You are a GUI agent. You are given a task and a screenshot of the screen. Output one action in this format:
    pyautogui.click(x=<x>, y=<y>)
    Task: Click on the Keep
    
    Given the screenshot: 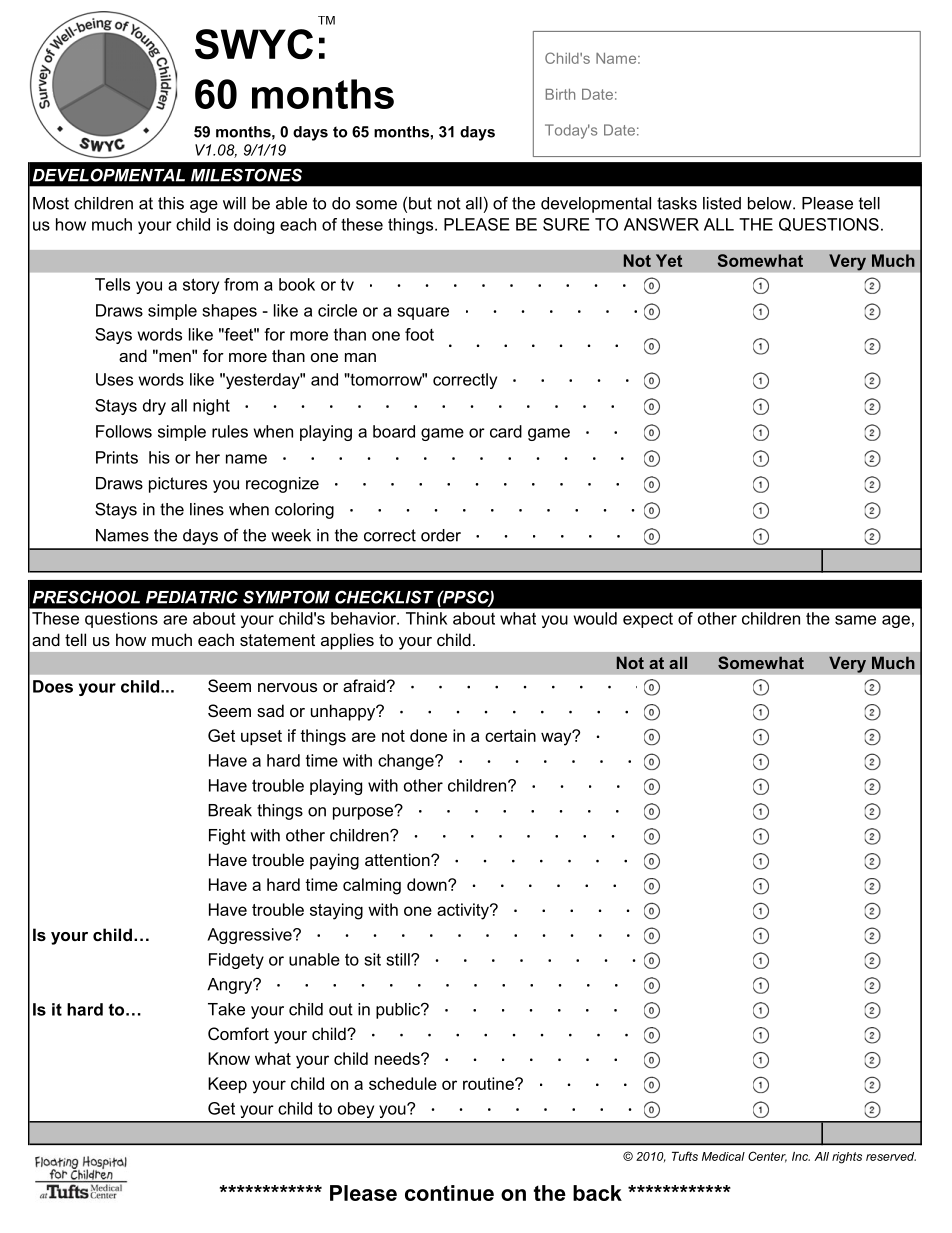 What is the action you would take?
    pyautogui.click(x=227, y=1085)
